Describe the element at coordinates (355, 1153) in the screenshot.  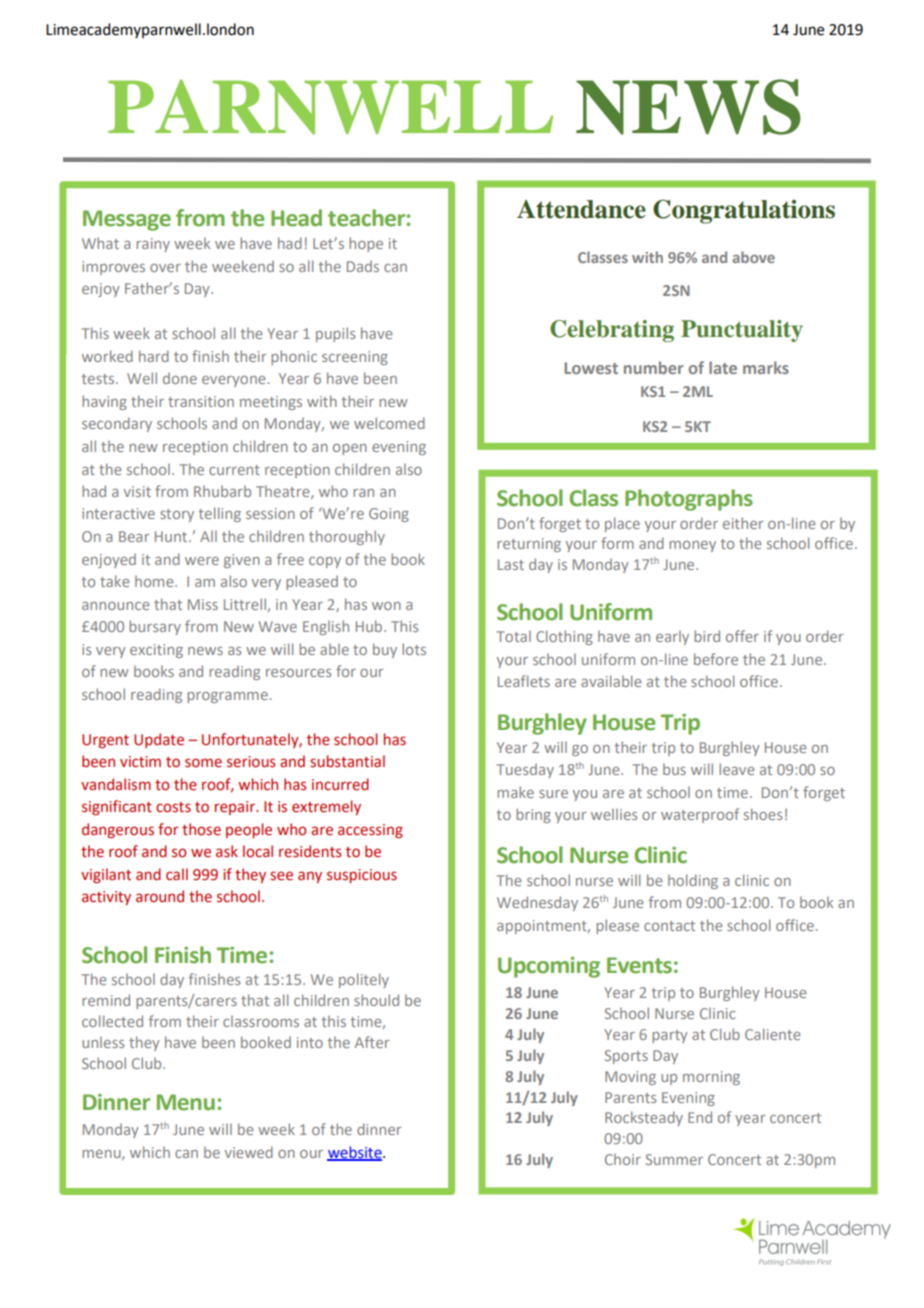
I see `website` at that location.
